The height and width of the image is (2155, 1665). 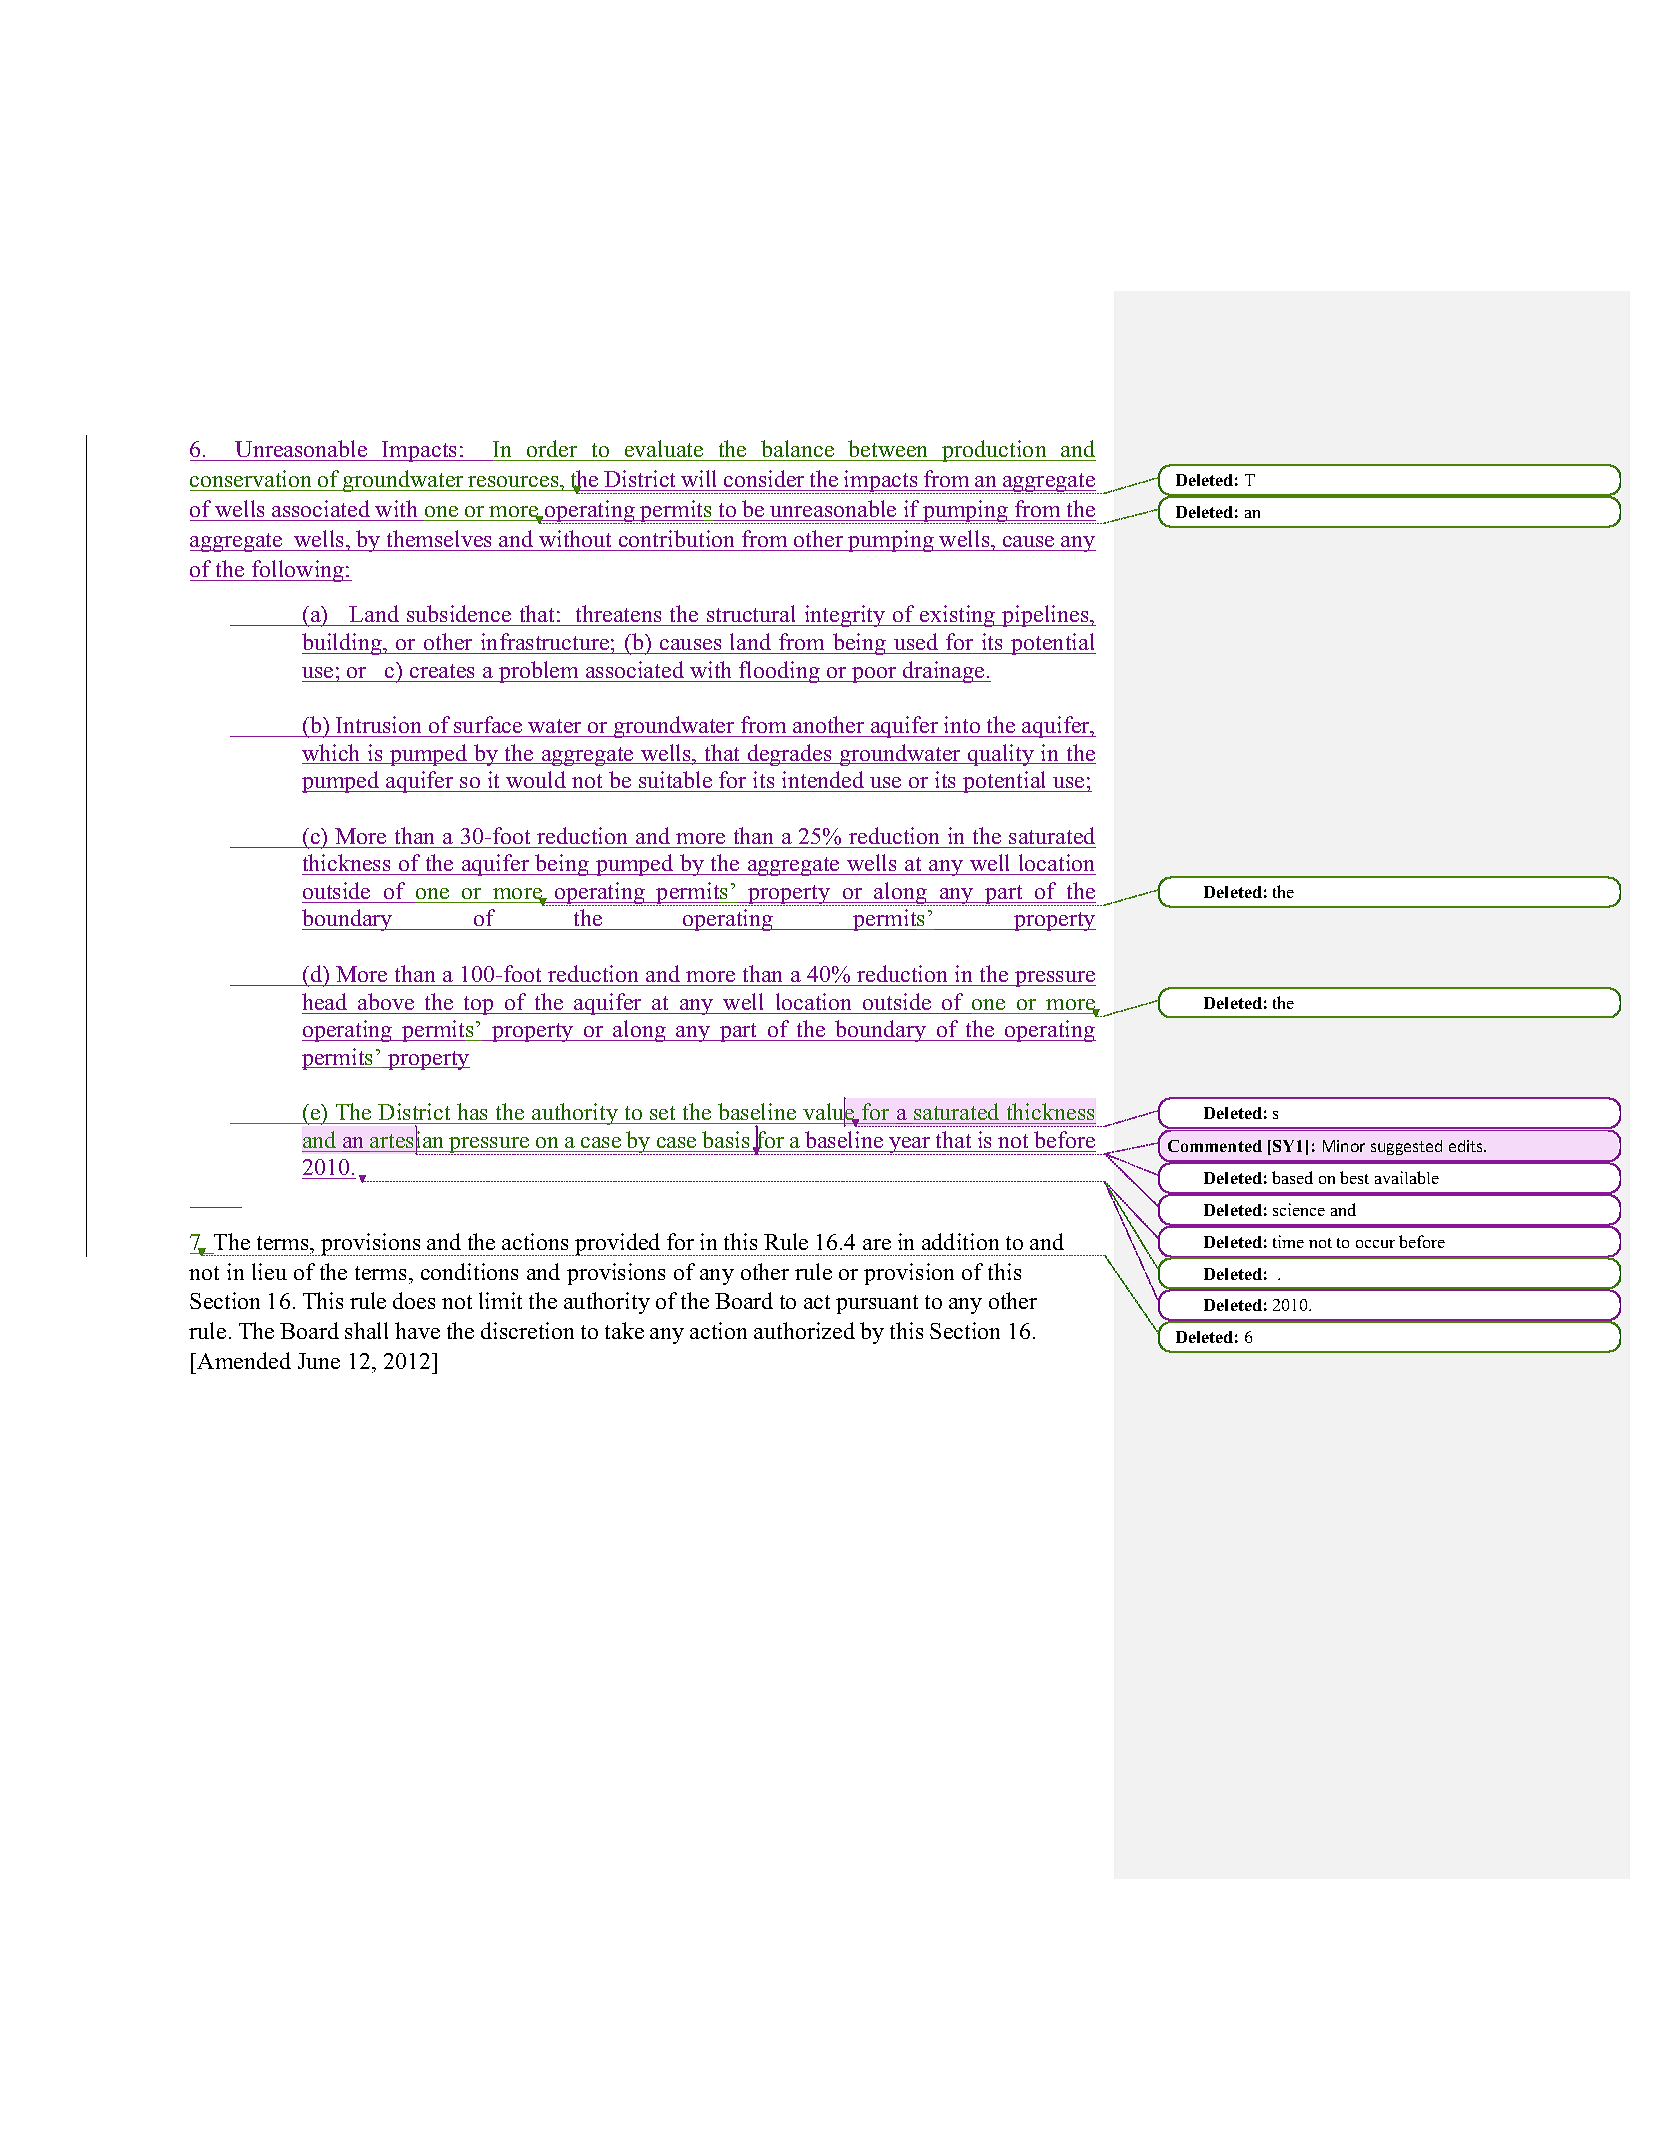 What do you see at coordinates (804, 1330) in the image?
I see `authorized` at bounding box center [804, 1330].
